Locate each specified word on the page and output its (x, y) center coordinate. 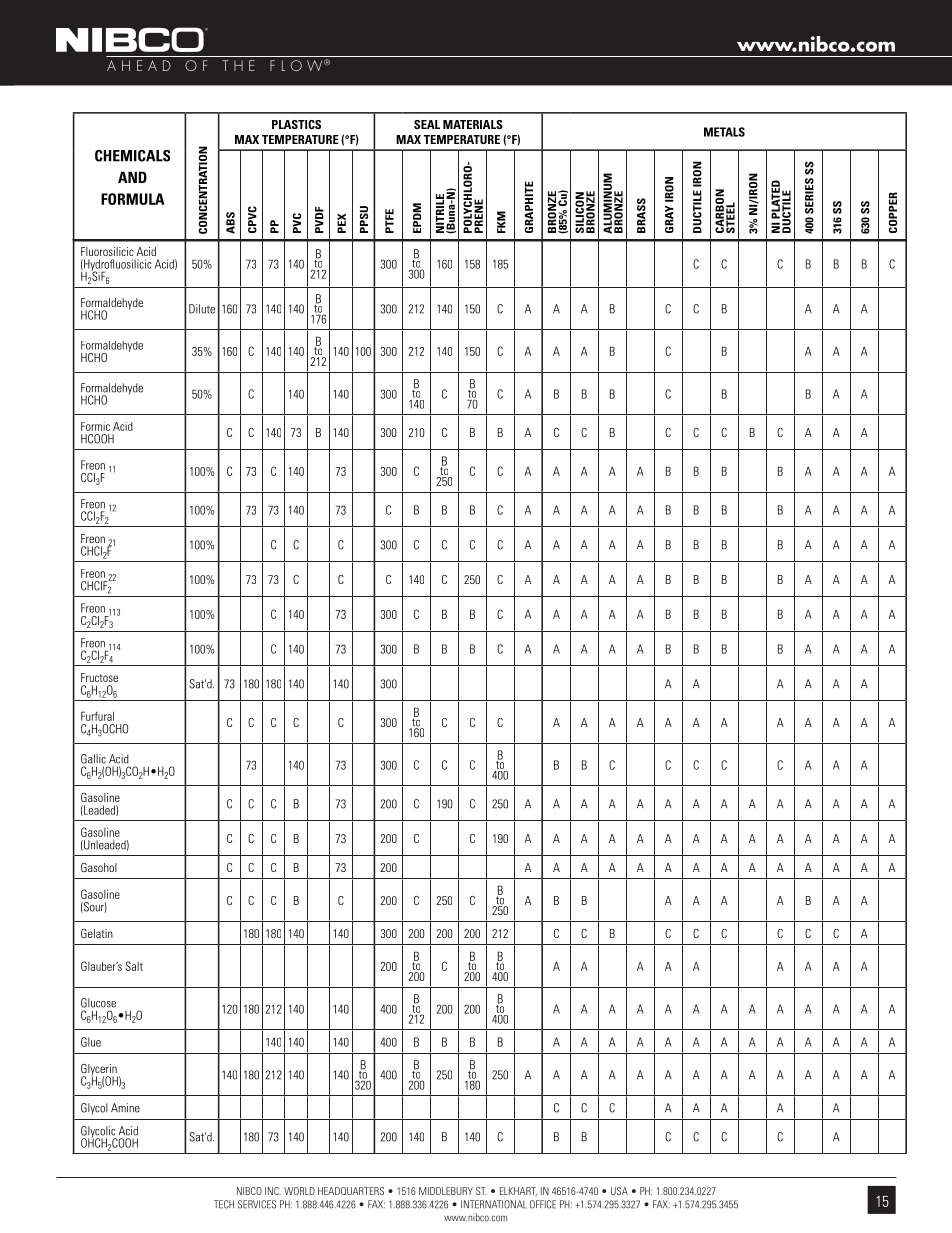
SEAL (427, 124)
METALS (724, 132)
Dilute (202, 309)
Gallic (93, 759)
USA (619, 1191)
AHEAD (139, 65)
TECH (224, 1204)
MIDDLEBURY (446, 1191)
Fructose (99, 677)
